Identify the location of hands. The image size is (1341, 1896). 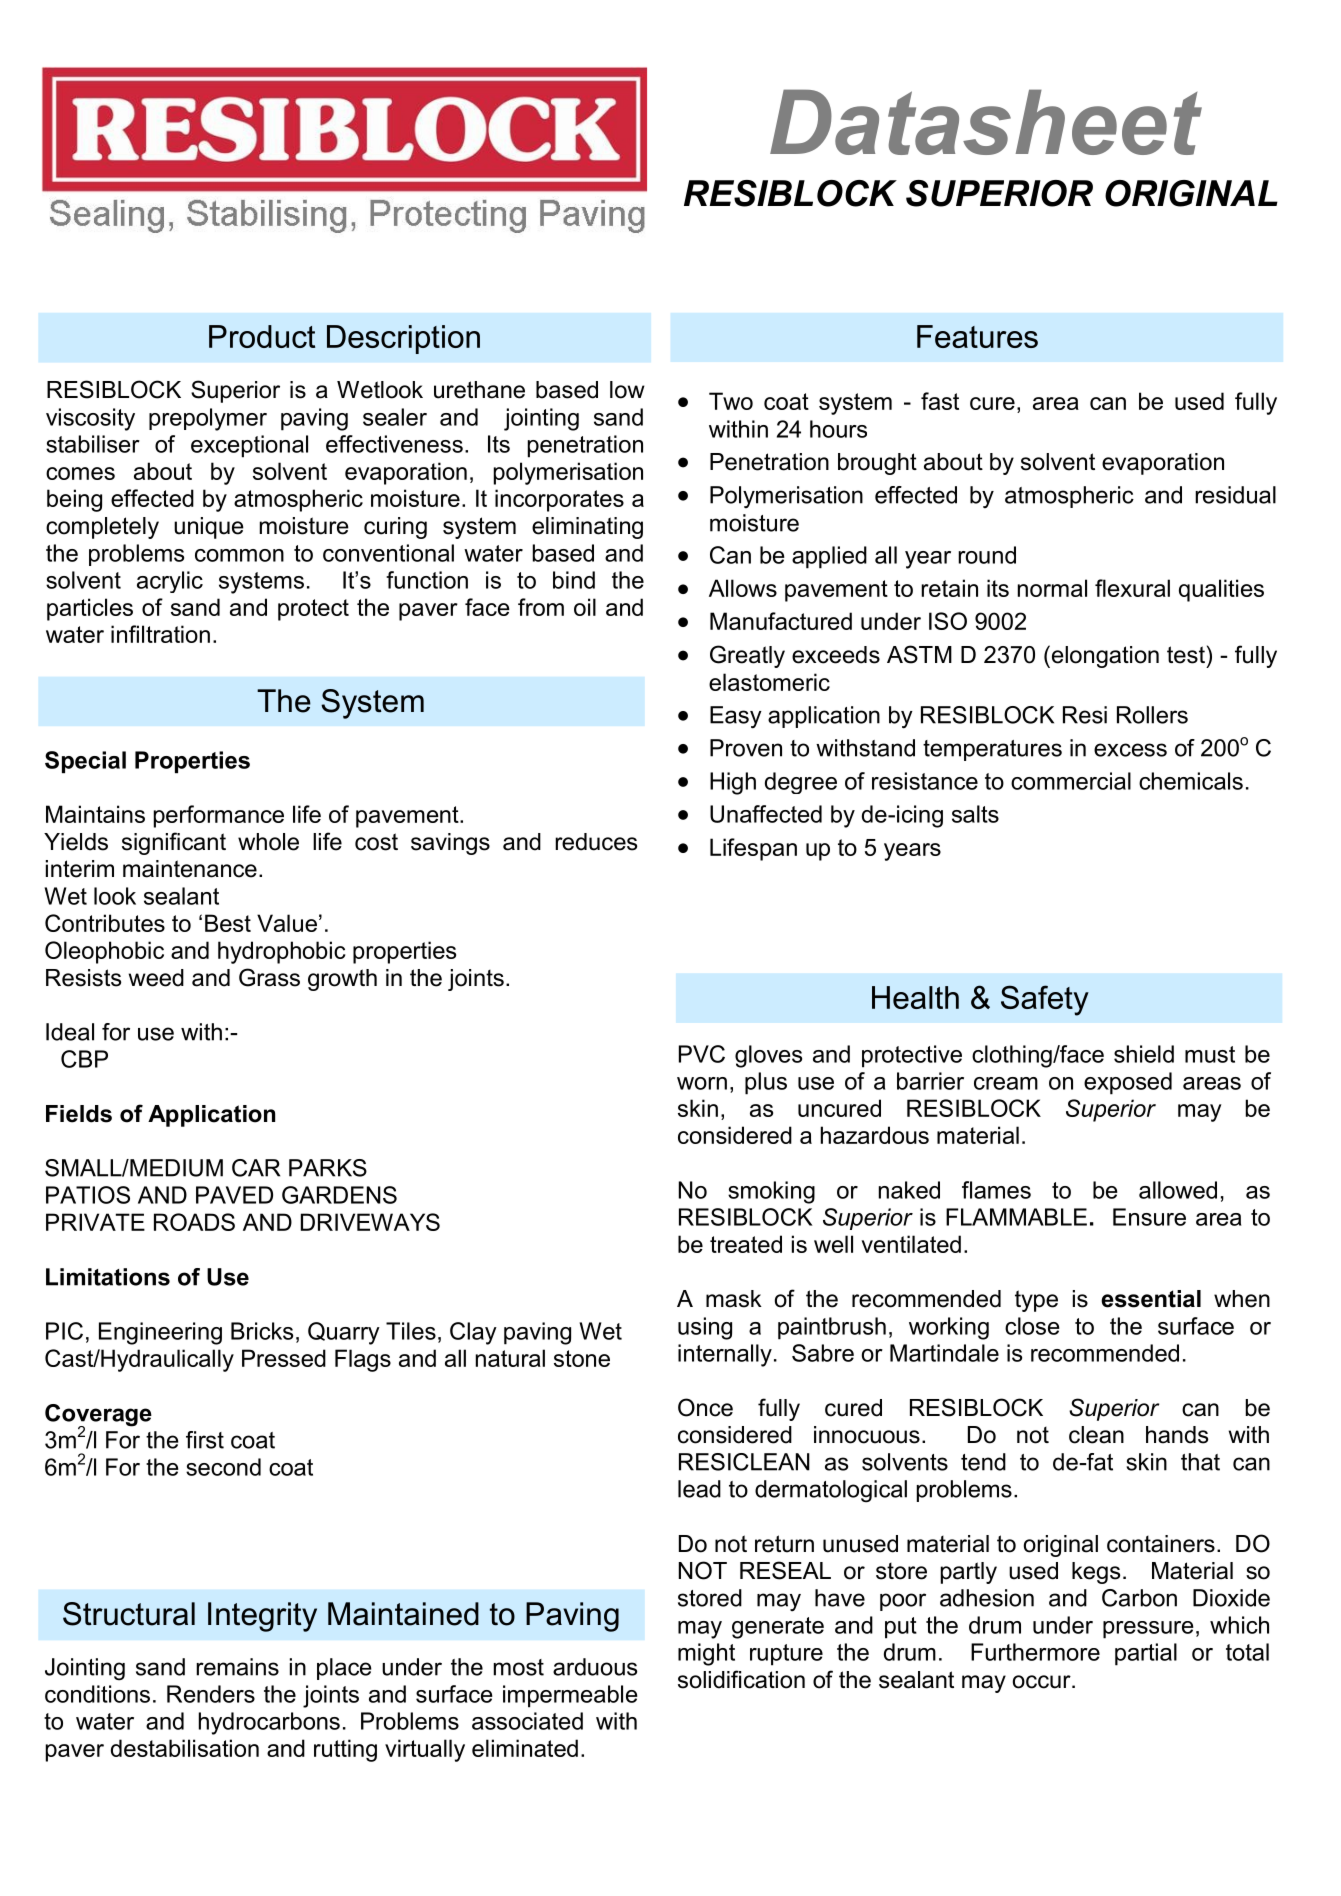
(1177, 1435).
